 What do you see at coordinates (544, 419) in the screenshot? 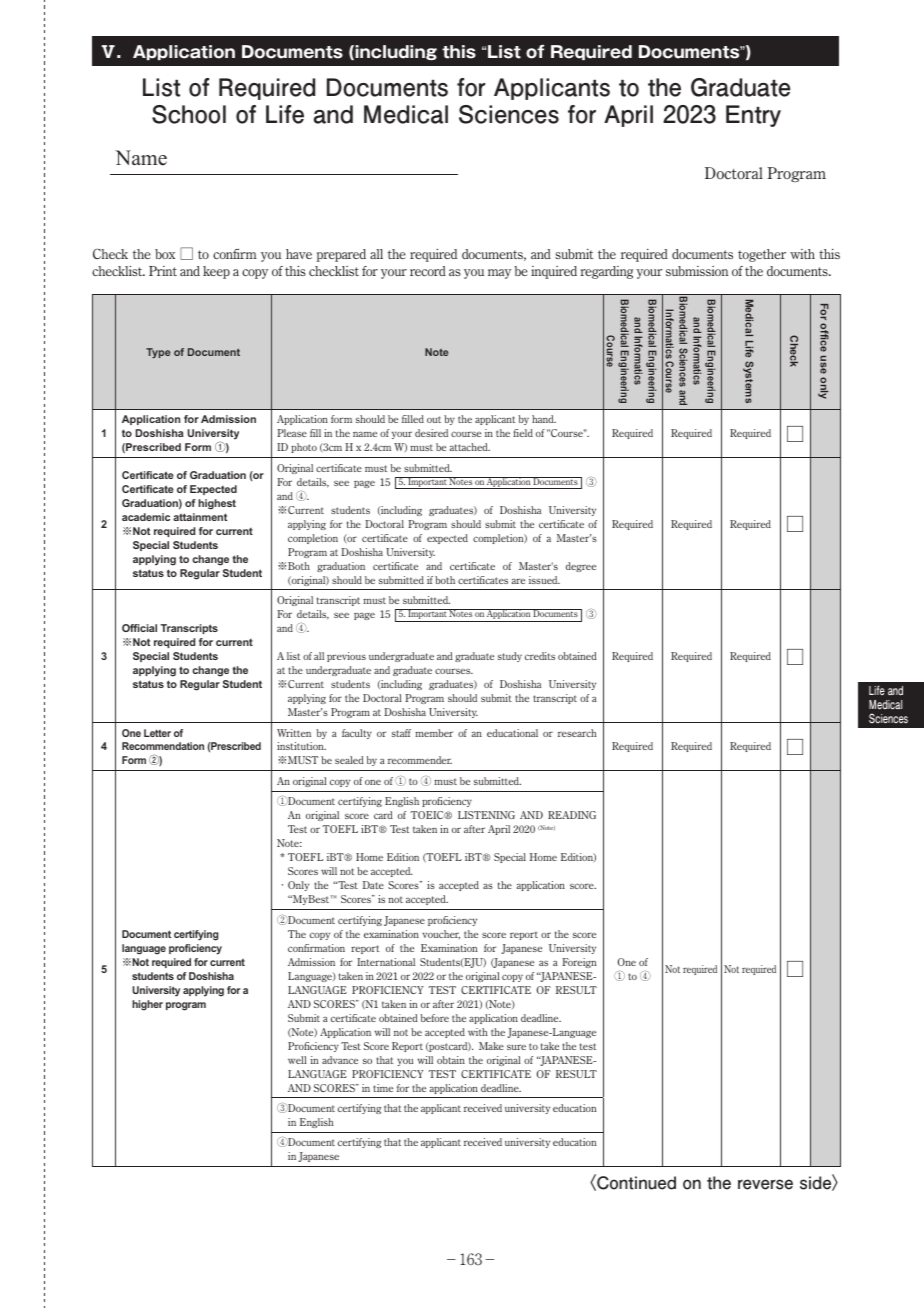
I see `hand` at bounding box center [544, 419].
